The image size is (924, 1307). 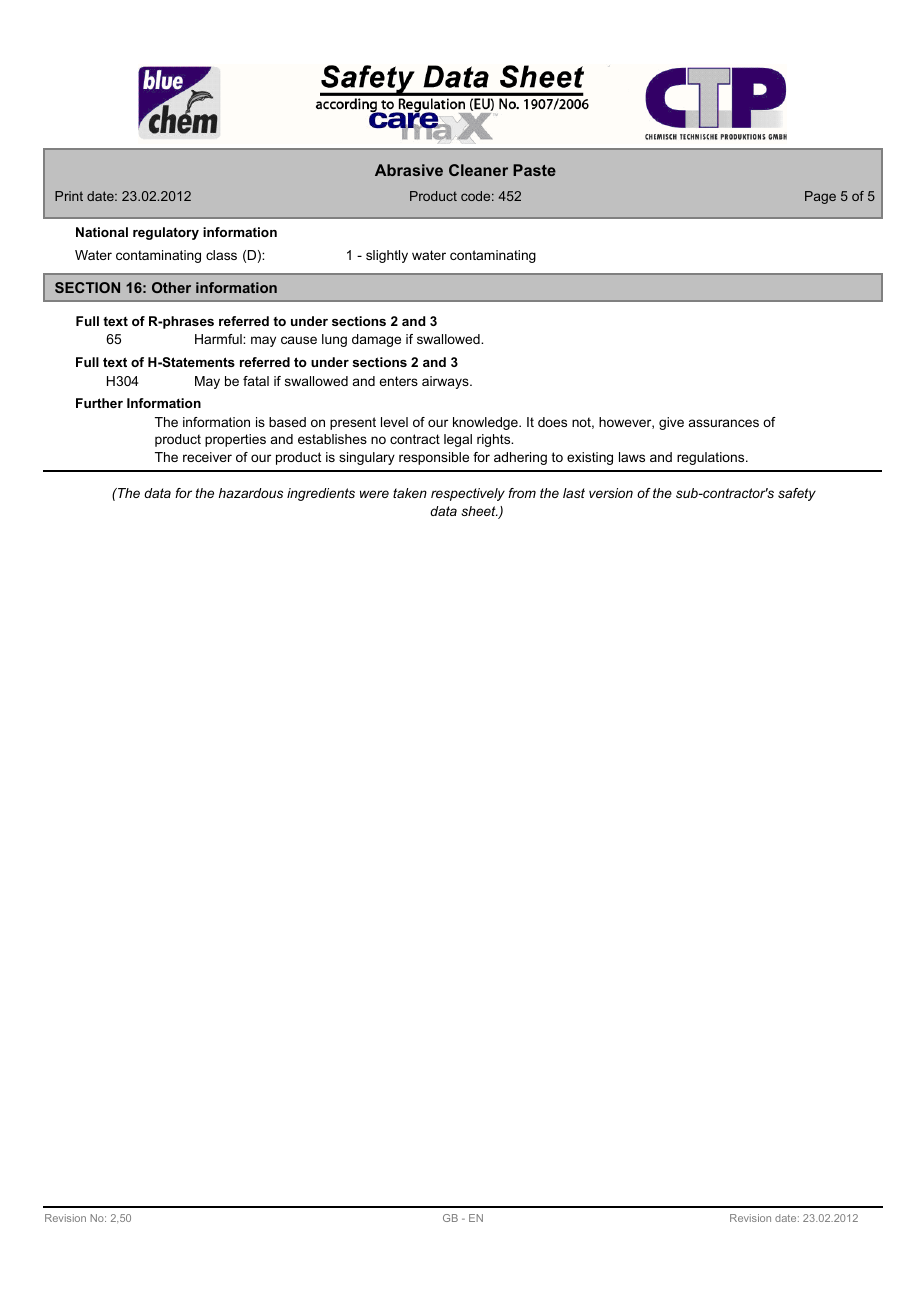 What do you see at coordinates (478, 170) in the screenshot?
I see `Cleaner` at bounding box center [478, 170].
